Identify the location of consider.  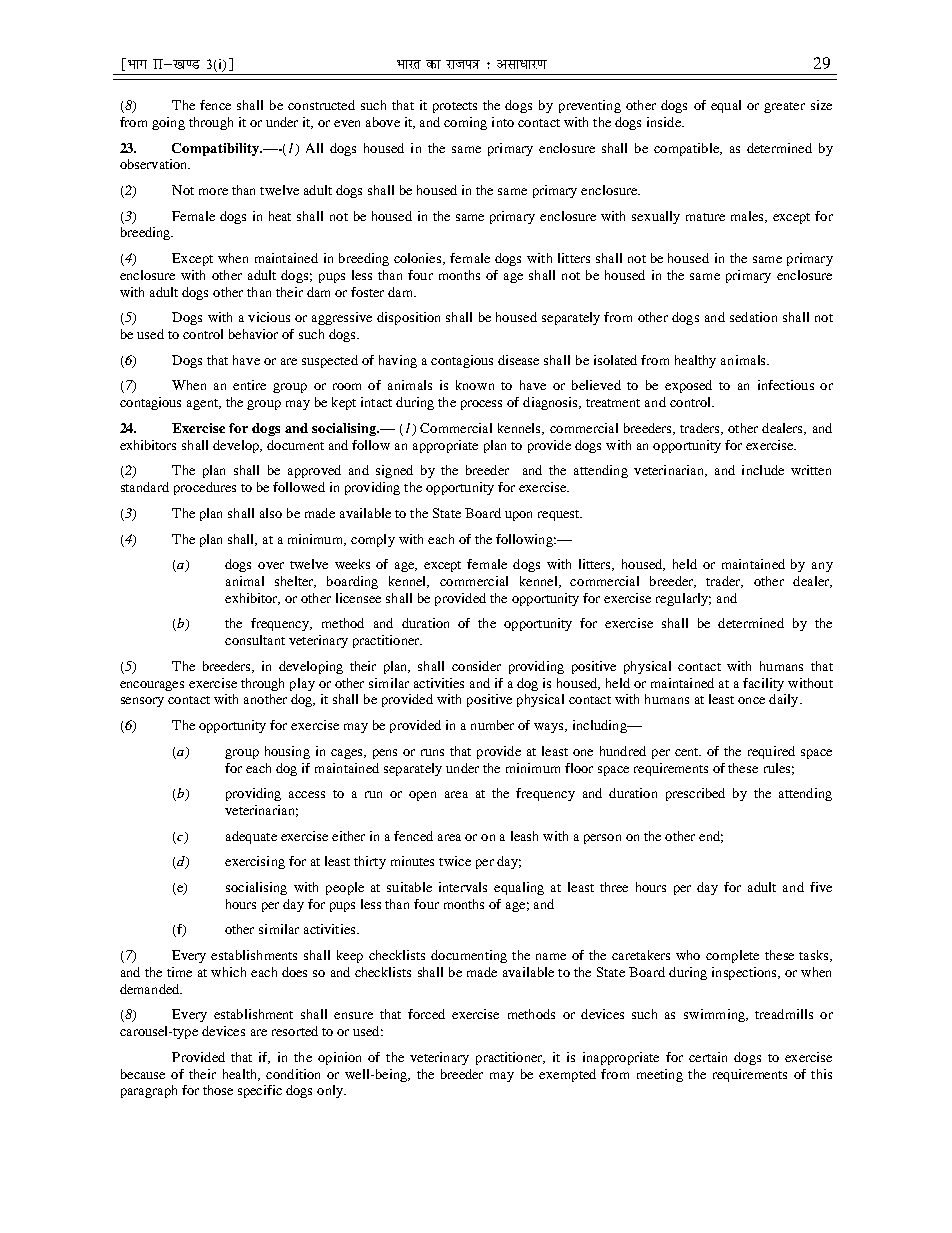
(476, 666).
